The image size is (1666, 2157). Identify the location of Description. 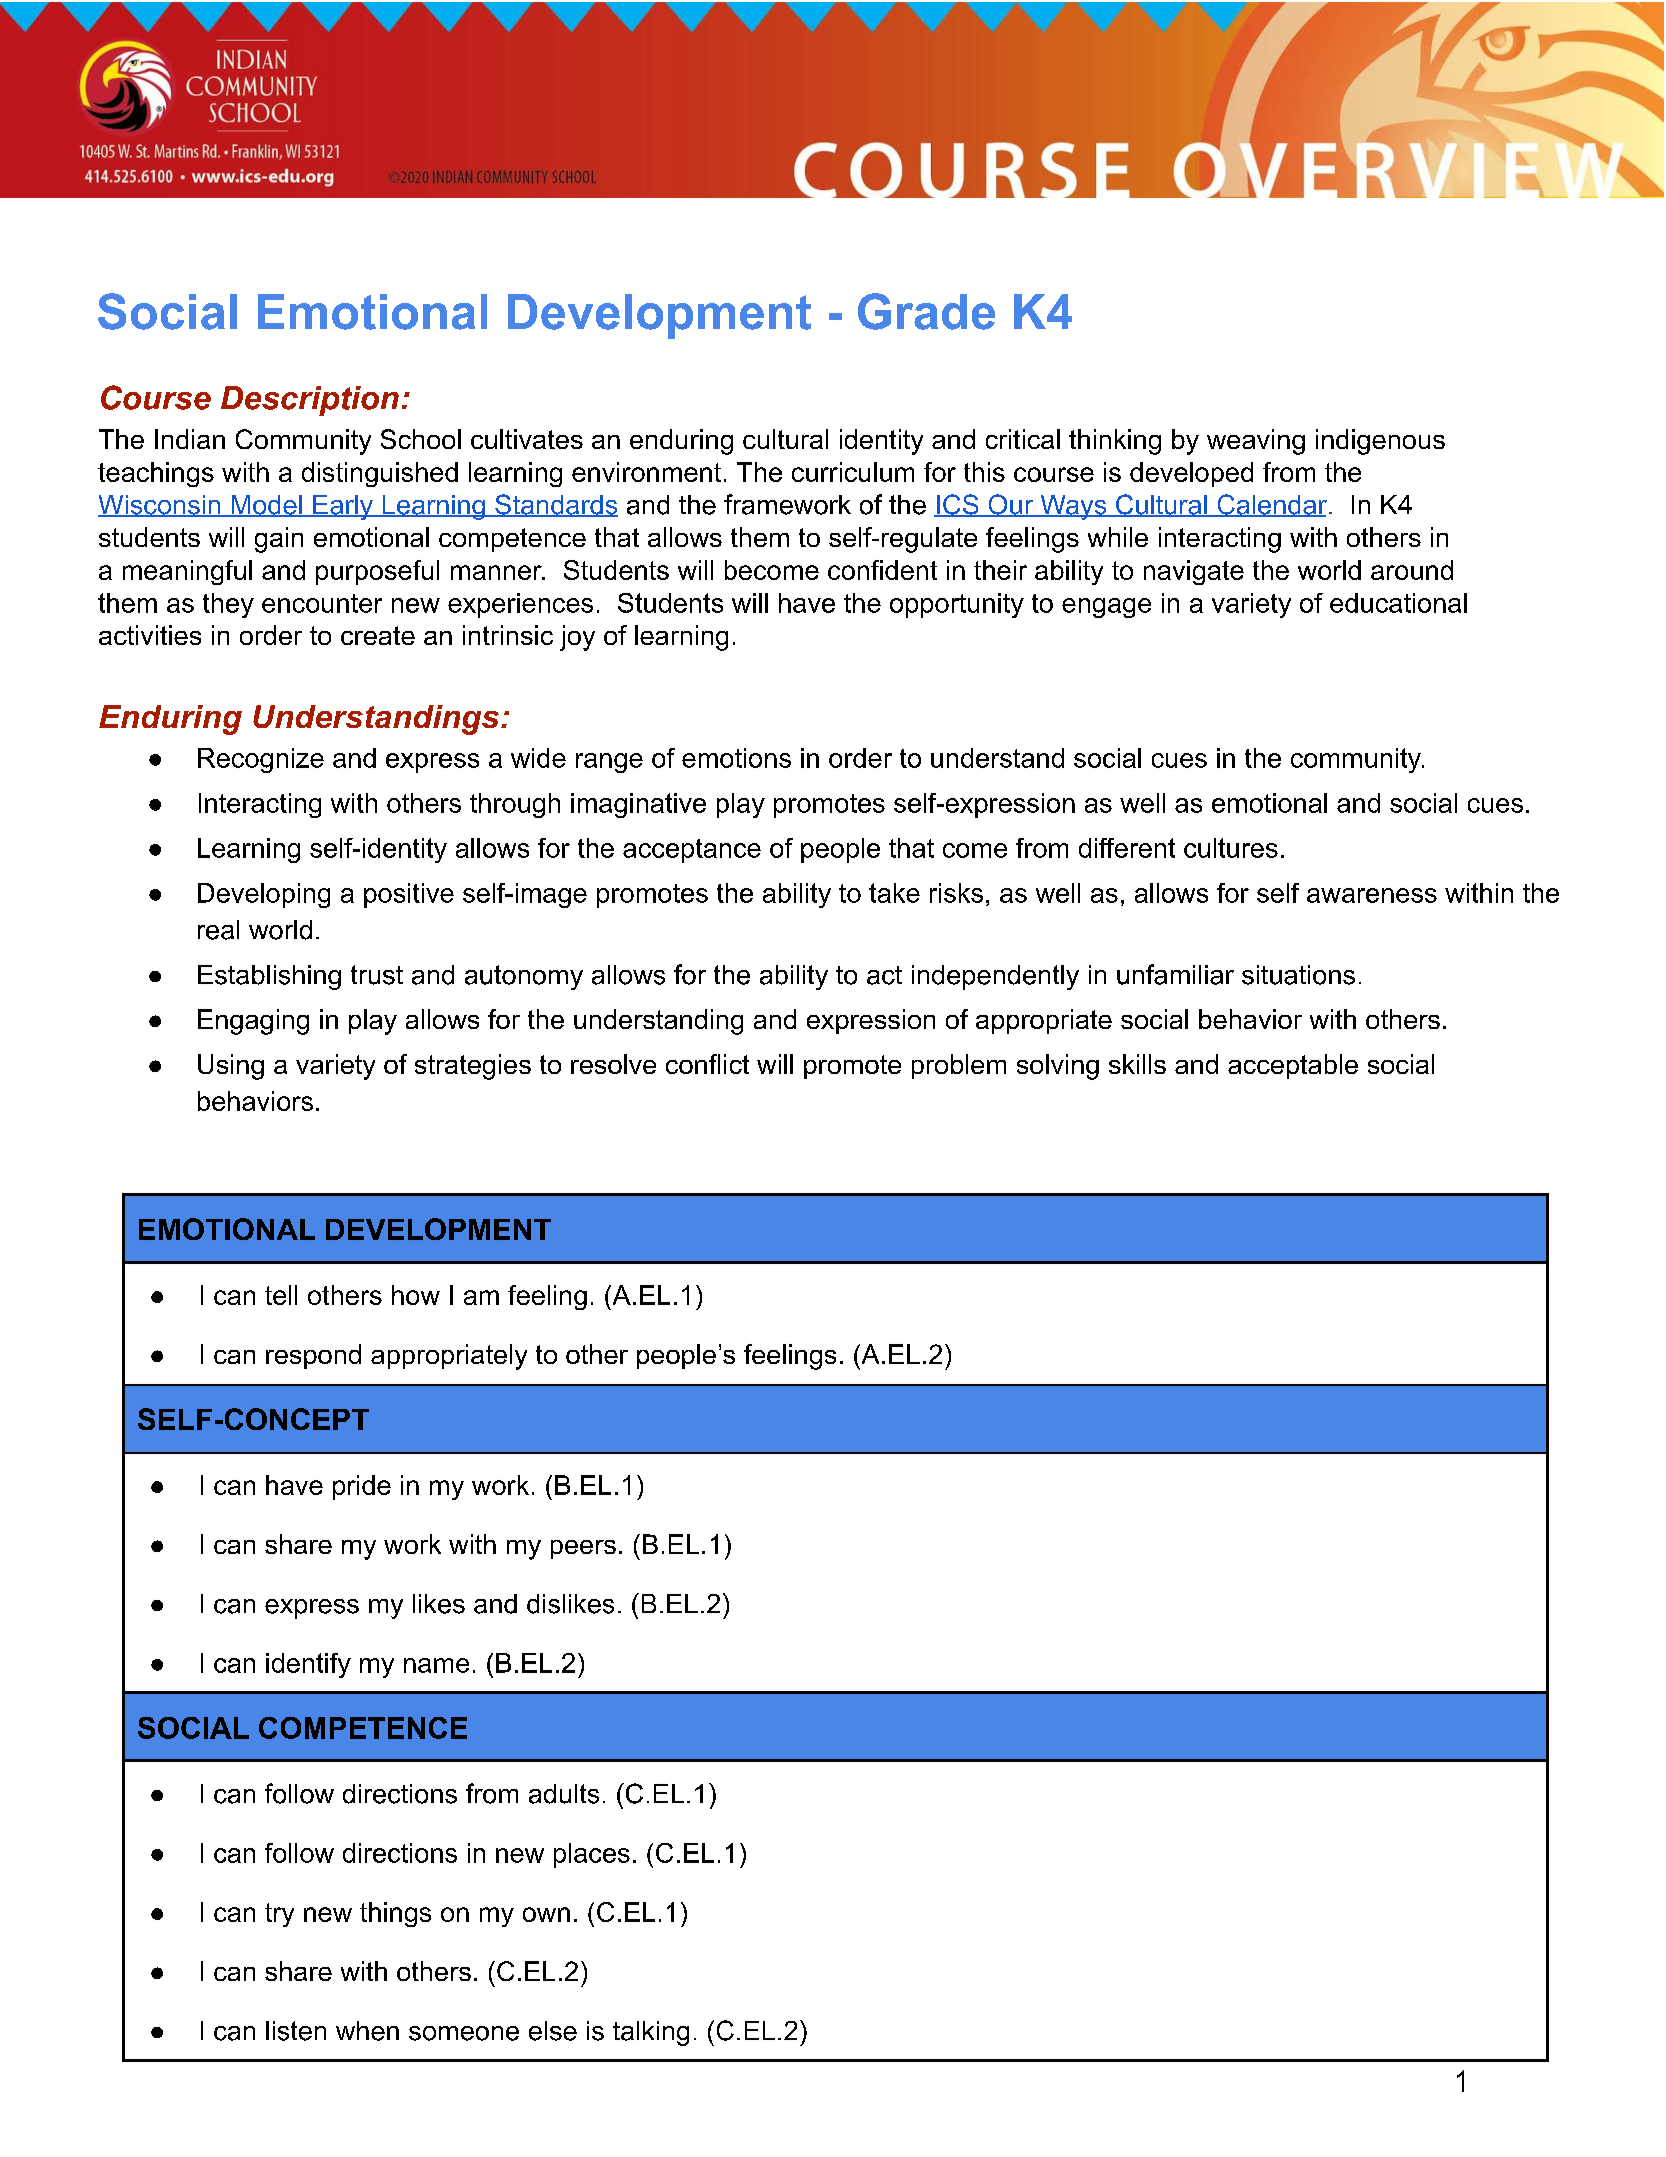
(310, 401).
